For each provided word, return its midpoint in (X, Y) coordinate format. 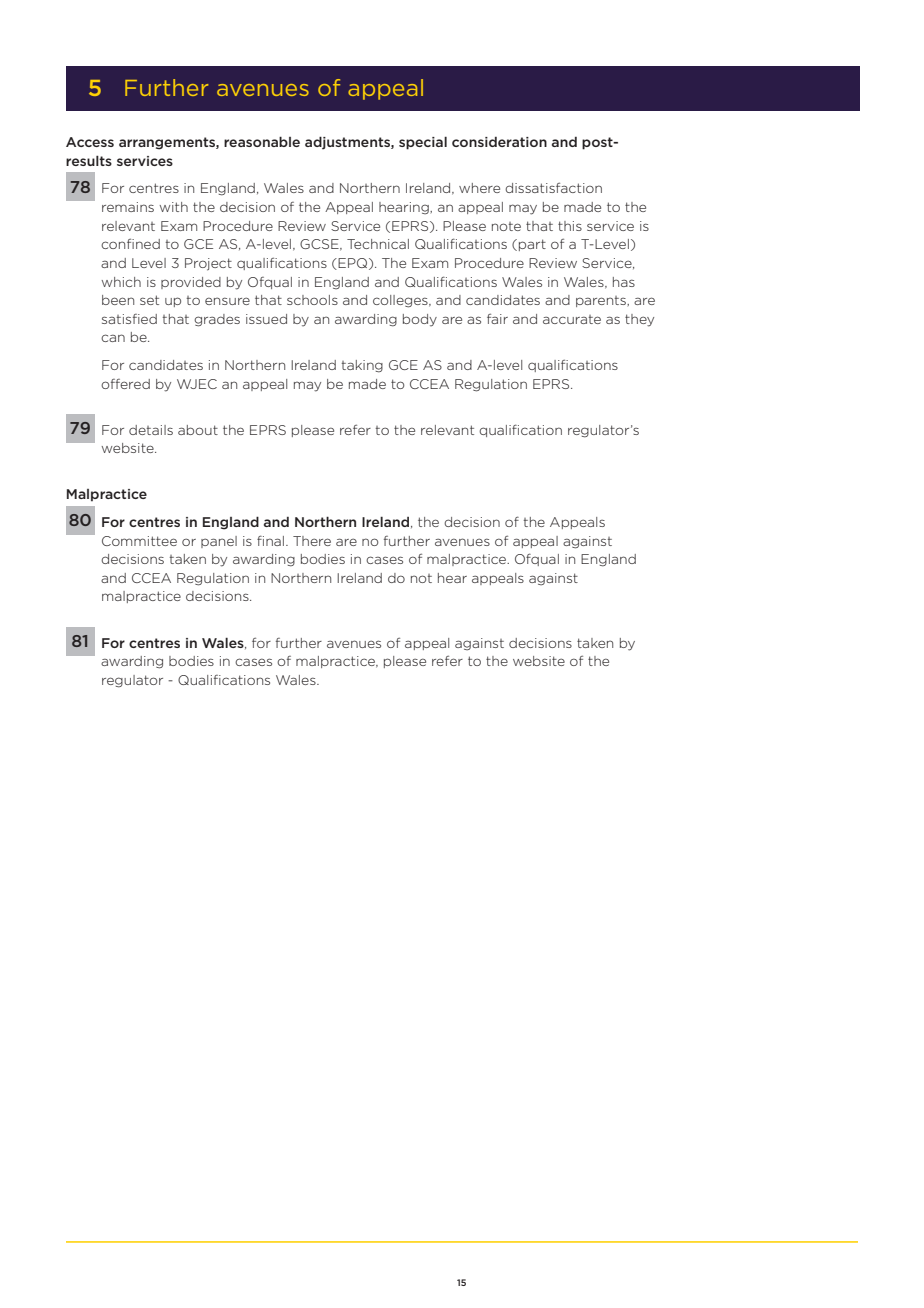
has (624, 282)
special (423, 143)
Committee (139, 541)
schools (312, 300)
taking (362, 366)
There (312, 541)
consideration (499, 142)
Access (90, 142)
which (121, 282)
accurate (572, 319)
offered (125, 384)
